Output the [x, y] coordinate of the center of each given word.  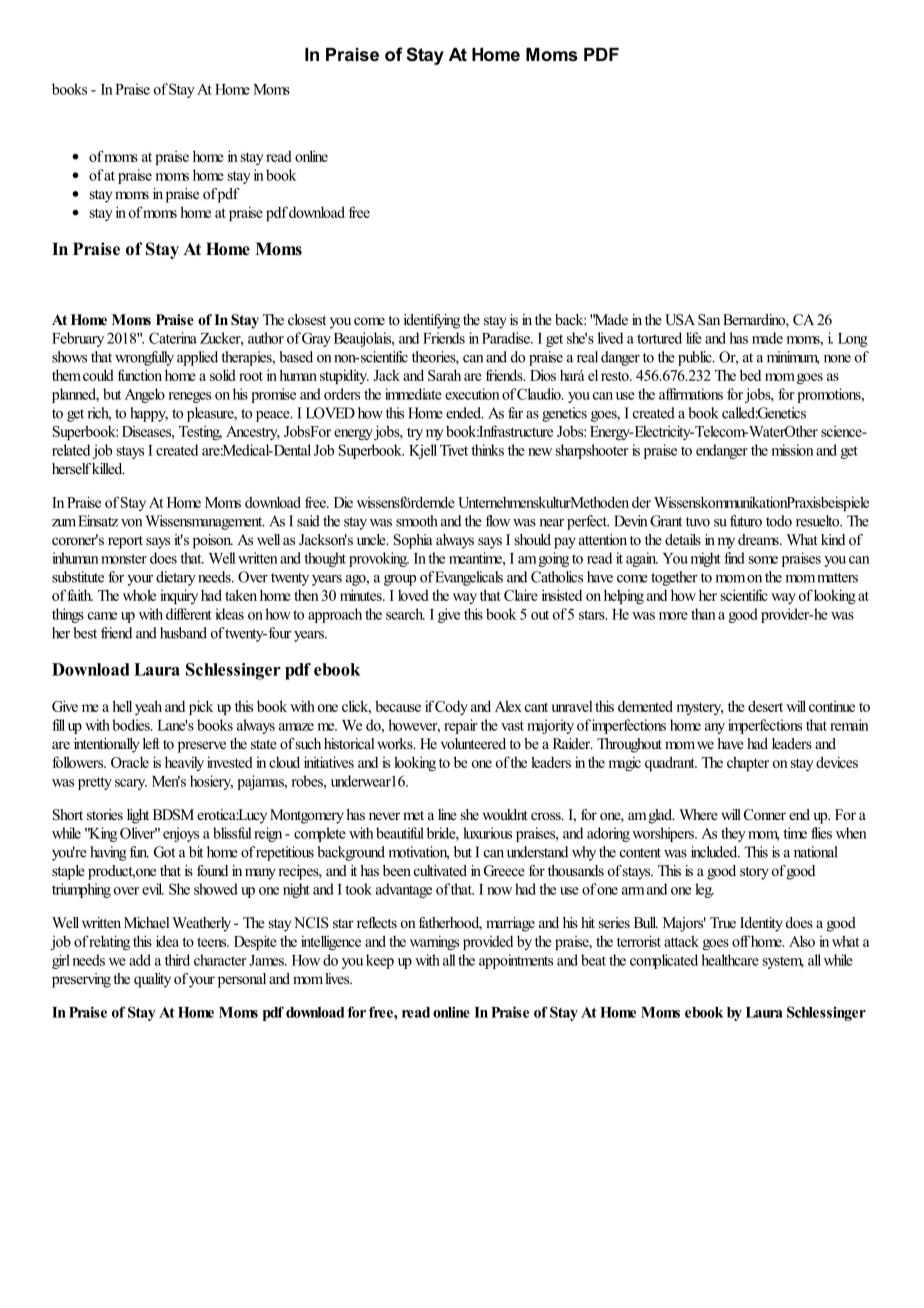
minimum [793, 358]
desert [765, 706]
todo [779, 521]
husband [183, 633]
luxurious [487, 833]
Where [698, 814]
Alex [508, 706]
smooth [417, 521]
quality [152, 980]
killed [108, 468]
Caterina [173, 338]
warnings [434, 942]
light [138, 816]
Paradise [507, 338]
